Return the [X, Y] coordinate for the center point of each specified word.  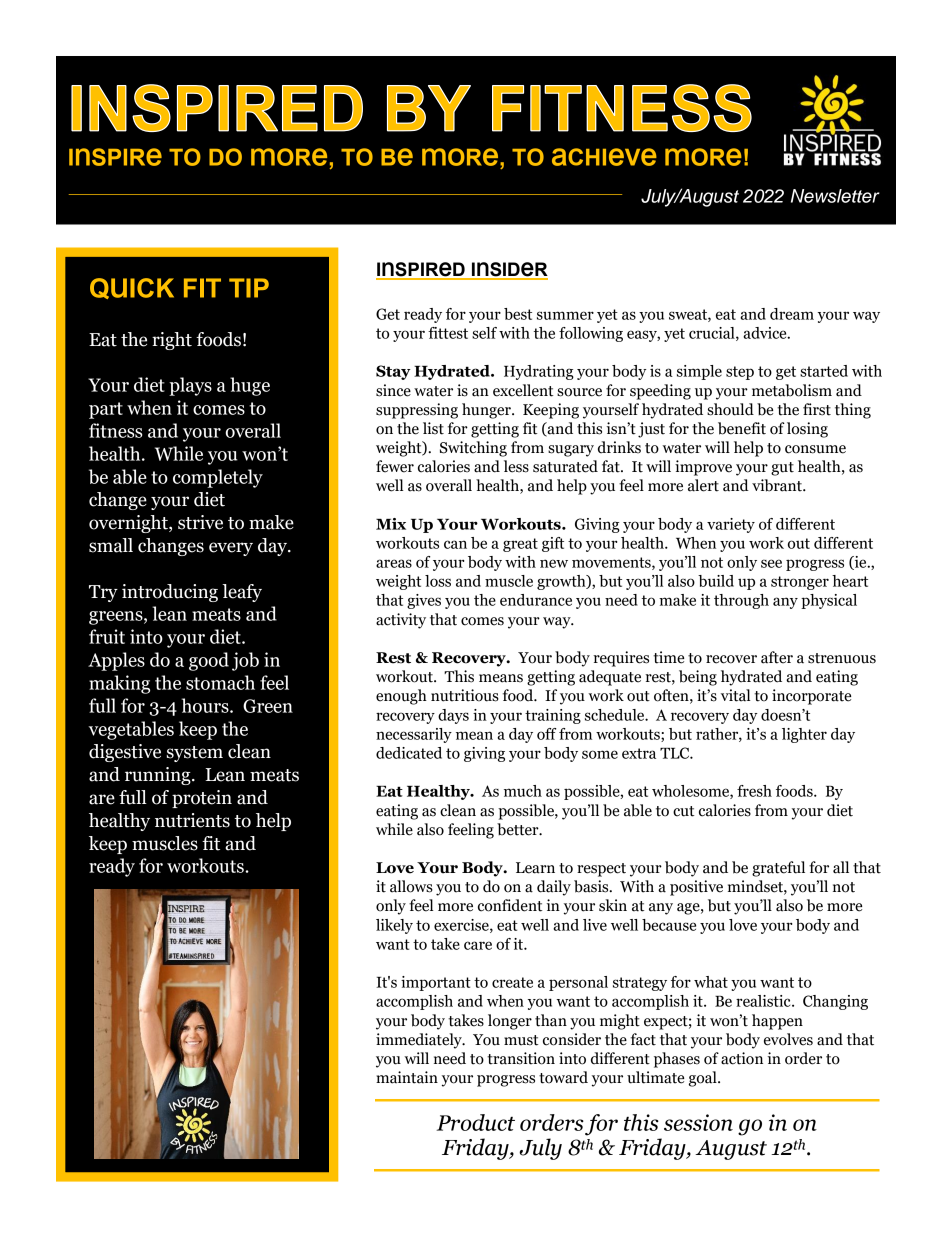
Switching [473, 449]
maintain [407, 1077]
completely [218, 478]
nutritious [465, 695]
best [518, 314]
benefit [742, 428]
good [209, 661]
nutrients [192, 820]
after [777, 657]
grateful [778, 869]
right [172, 341]
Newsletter [835, 196]
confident [510, 905]
